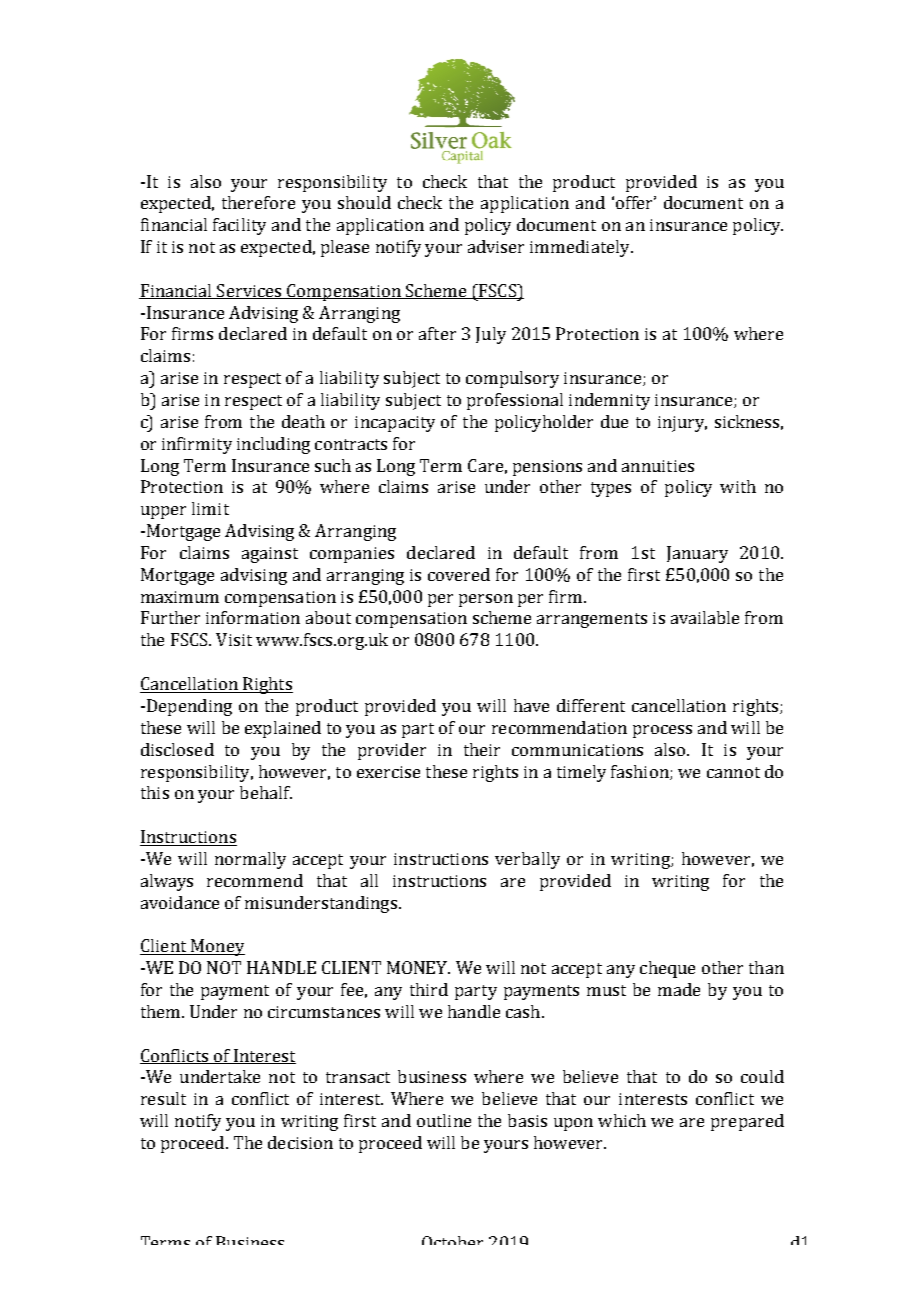  Describe the element at coordinates (429, 989) in the screenshot. I see `third` at that location.
